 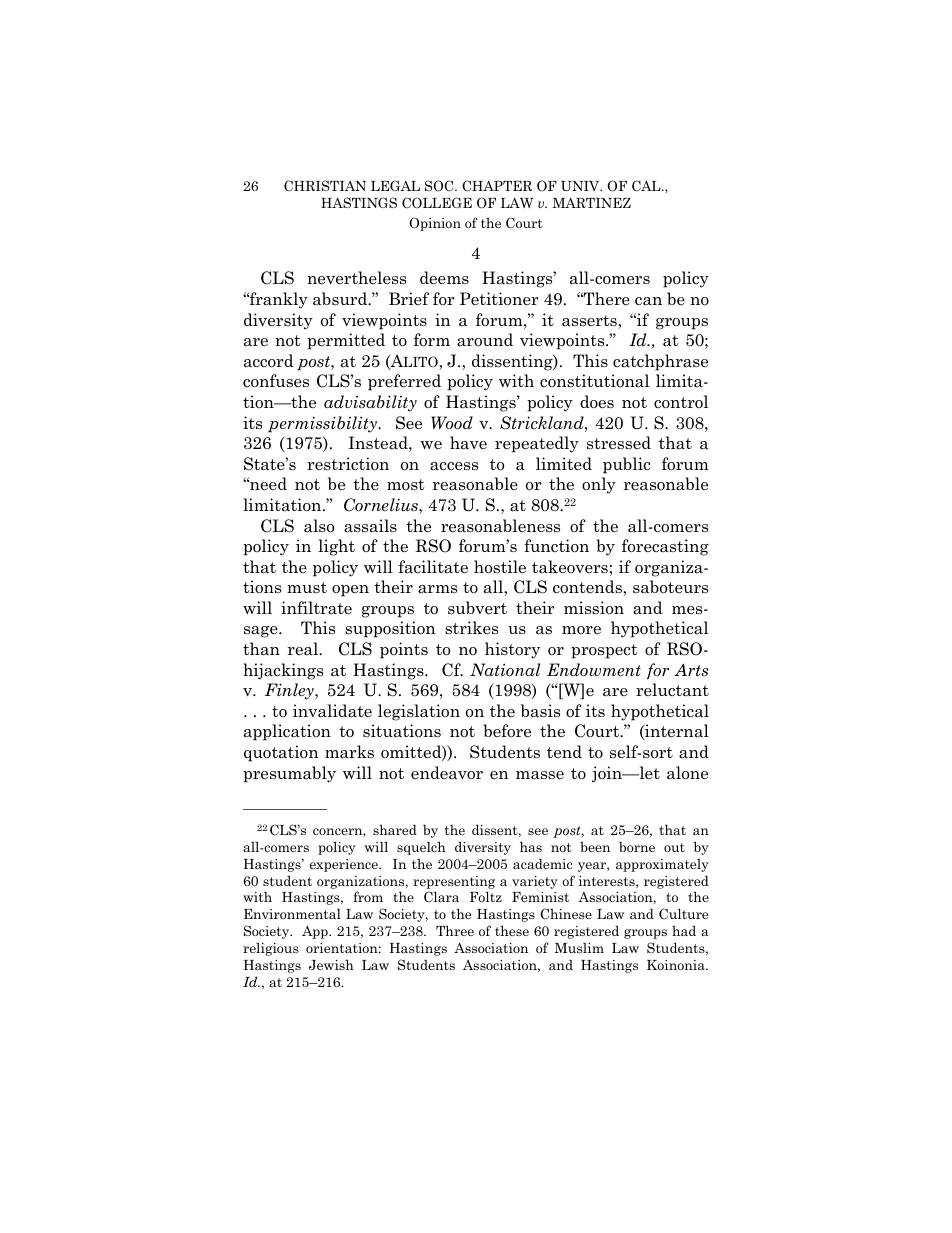 I want to click on saboteurs, so click(x=670, y=587).
